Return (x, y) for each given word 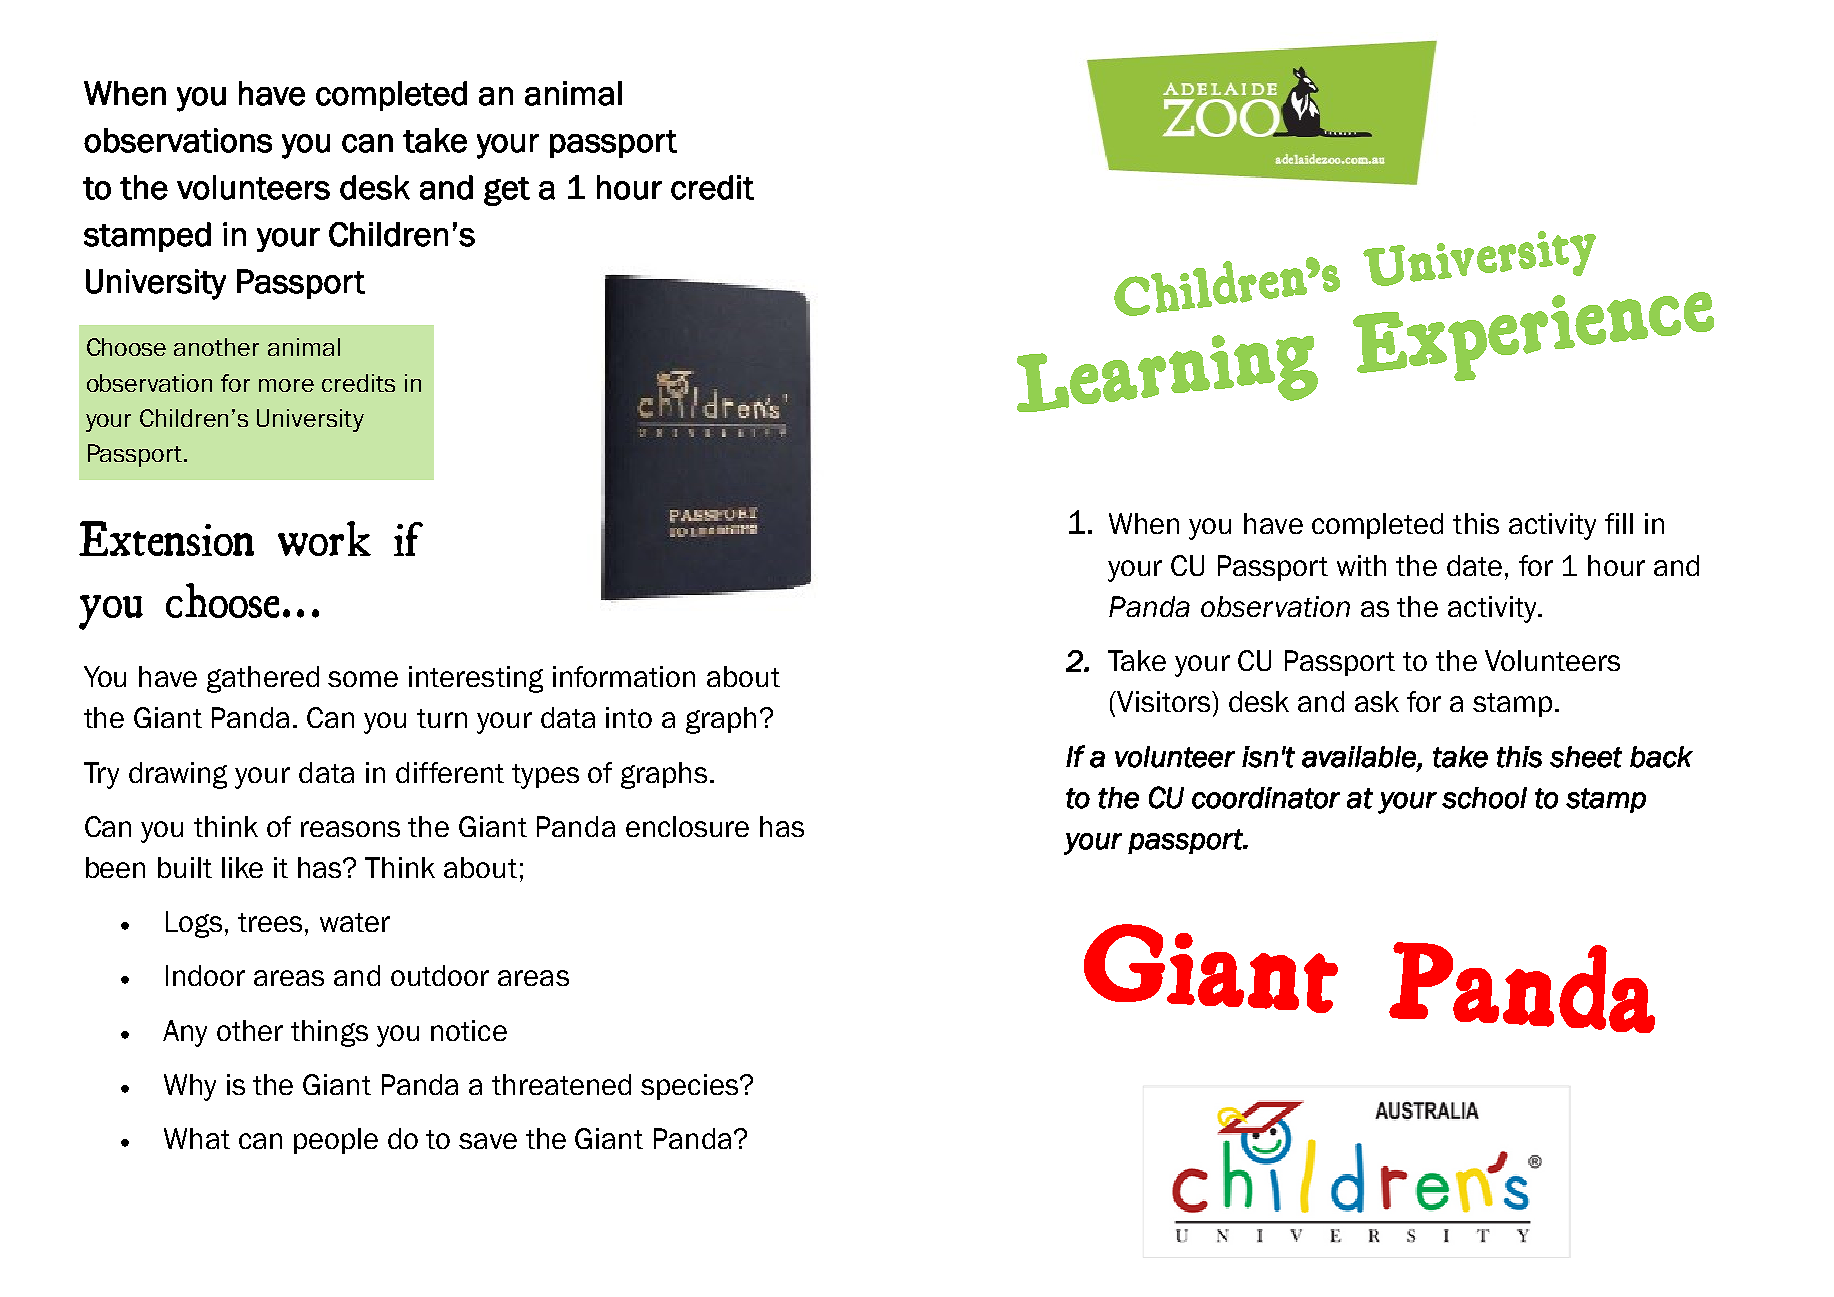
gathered (263, 679)
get (507, 191)
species (689, 1087)
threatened (561, 1084)
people (336, 1141)
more (286, 385)
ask (1377, 701)
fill (1619, 523)
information (624, 676)
